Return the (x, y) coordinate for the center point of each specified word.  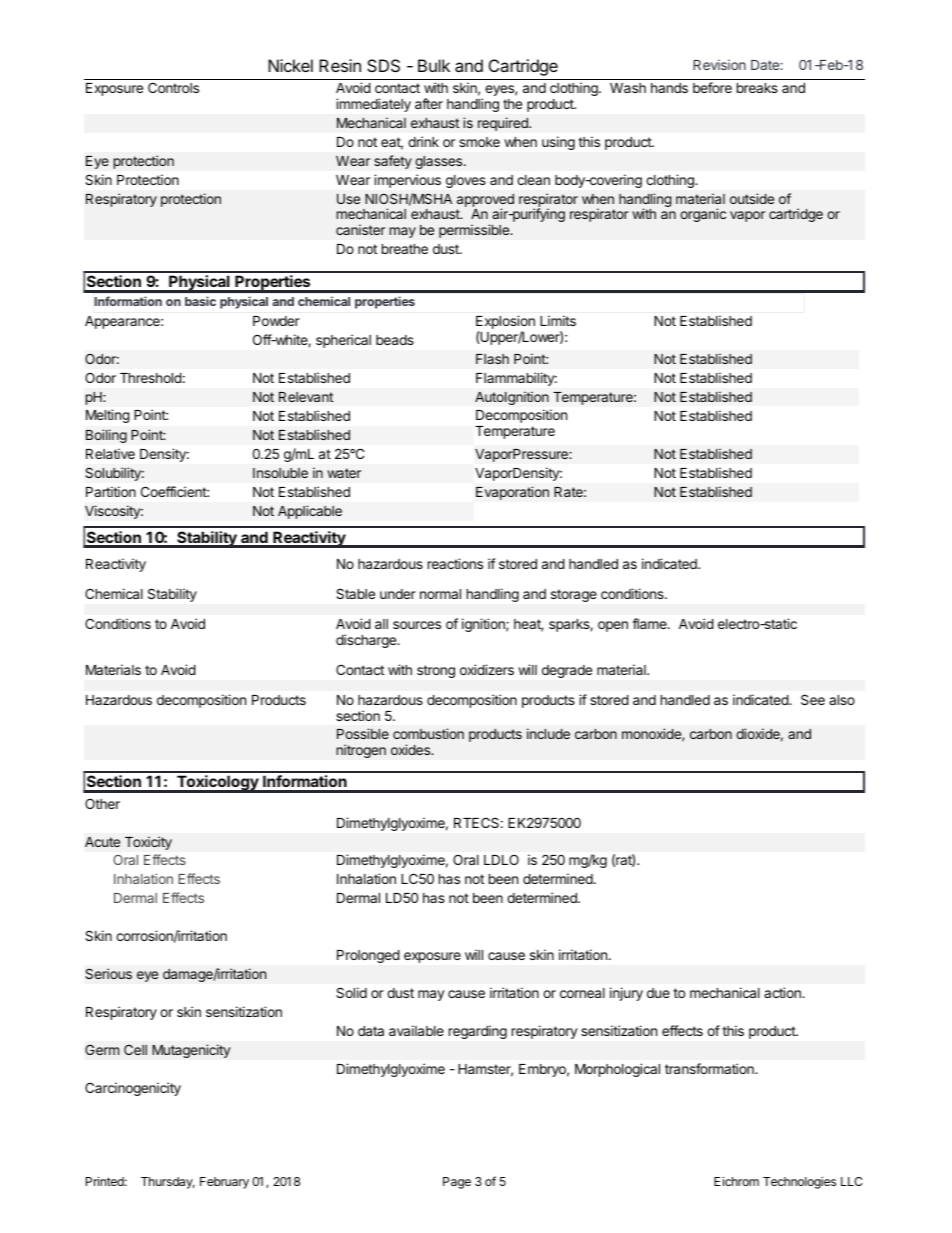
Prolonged (368, 956)
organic (703, 215)
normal (440, 594)
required (504, 124)
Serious (108, 973)
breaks (757, 88)
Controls (173, 87)
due (658, 993)
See (813, 699)
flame (650, 623)
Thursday (168, 1183)
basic (200, 301)
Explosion (505, 323)
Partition (111, 491)
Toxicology (217, 784)
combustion (428, 733)
